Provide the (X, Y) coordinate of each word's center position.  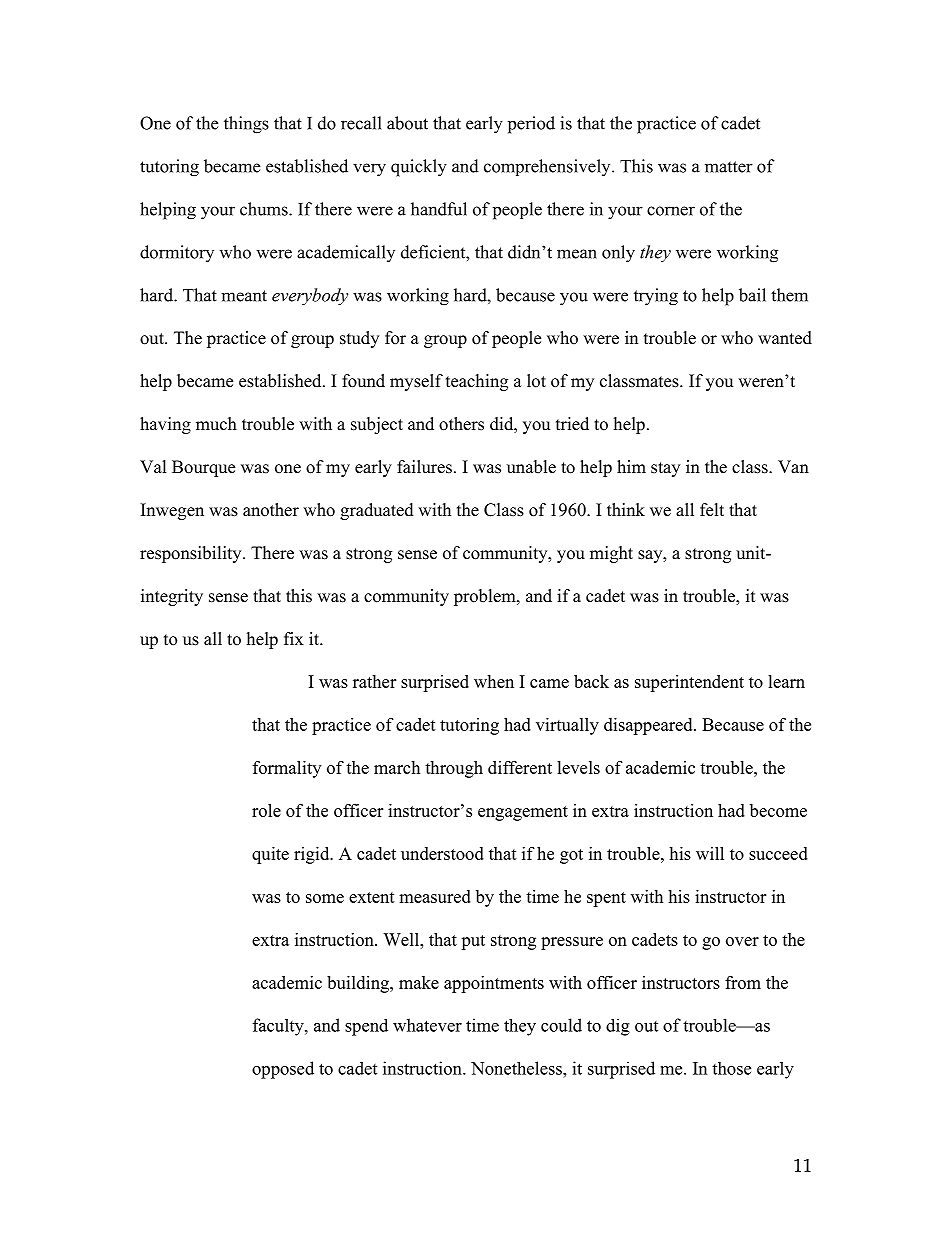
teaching (477, 382)
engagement (523, 813)
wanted (785, 338)
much (216, 424)
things (246, 125)
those (731, 1068)
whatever (427, 1025)
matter (729, 167)
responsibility (192, 554)
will (710, 853)
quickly (419, 168)
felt (712, 510)
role (266, 810)
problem (486, 597)
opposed (283, 1070)
